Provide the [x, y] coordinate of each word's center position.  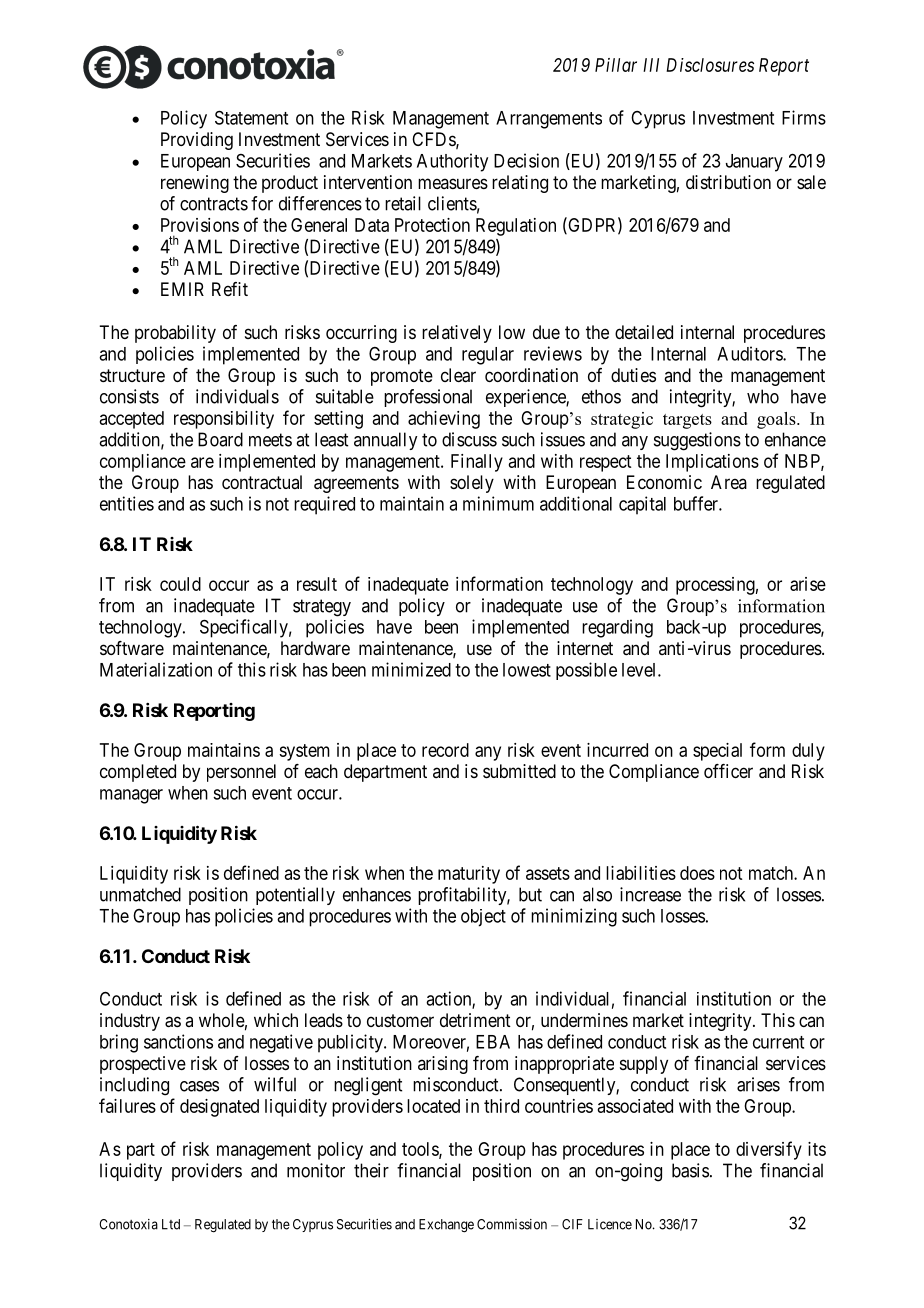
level [640, 670]
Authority [452, 162]
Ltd [171, 1224]
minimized [411, 669]
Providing [197, 141]
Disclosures [710, 65]
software [132, 648]
